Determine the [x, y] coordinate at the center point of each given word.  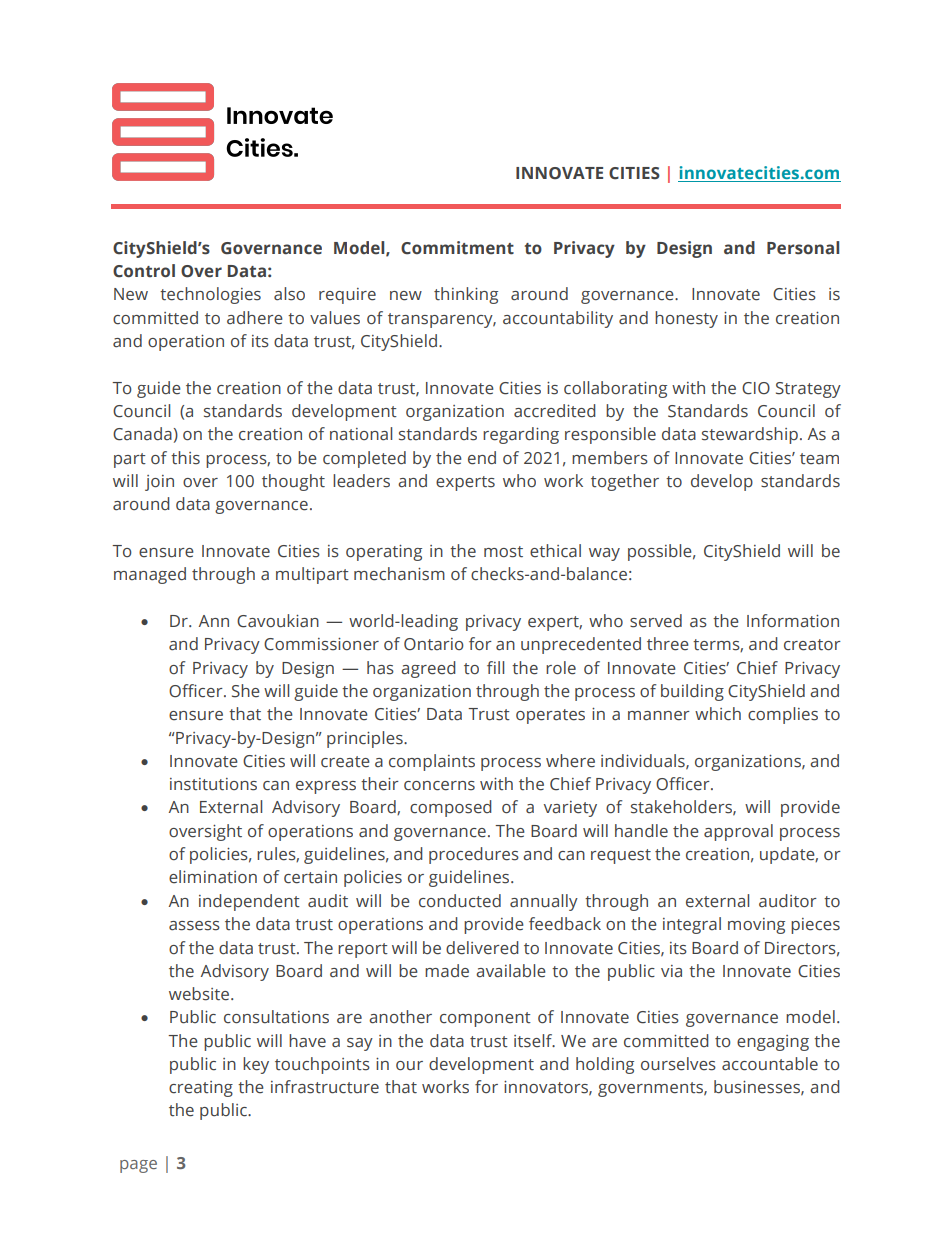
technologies [210, 295]
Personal [803, 248]
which [718, 714]
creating [201, 1089]
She [246, 691]
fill [495, 667]
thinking [466, 295]
